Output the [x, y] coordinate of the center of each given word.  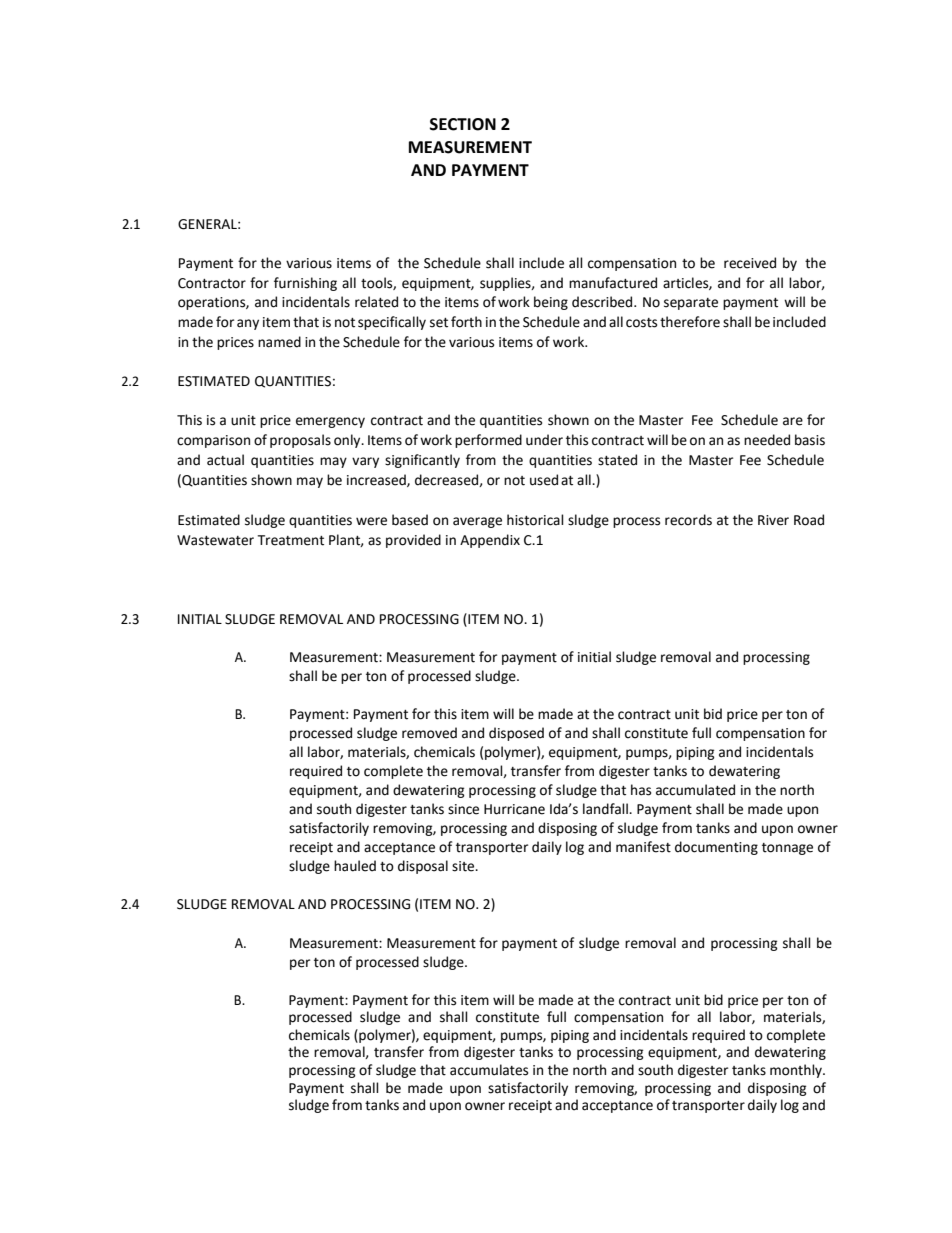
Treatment [290, 540]
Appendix [490, 541]
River [773, 520]
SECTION [463, 124]
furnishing [305, 284]
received [750, 263]
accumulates [489, 1070]
